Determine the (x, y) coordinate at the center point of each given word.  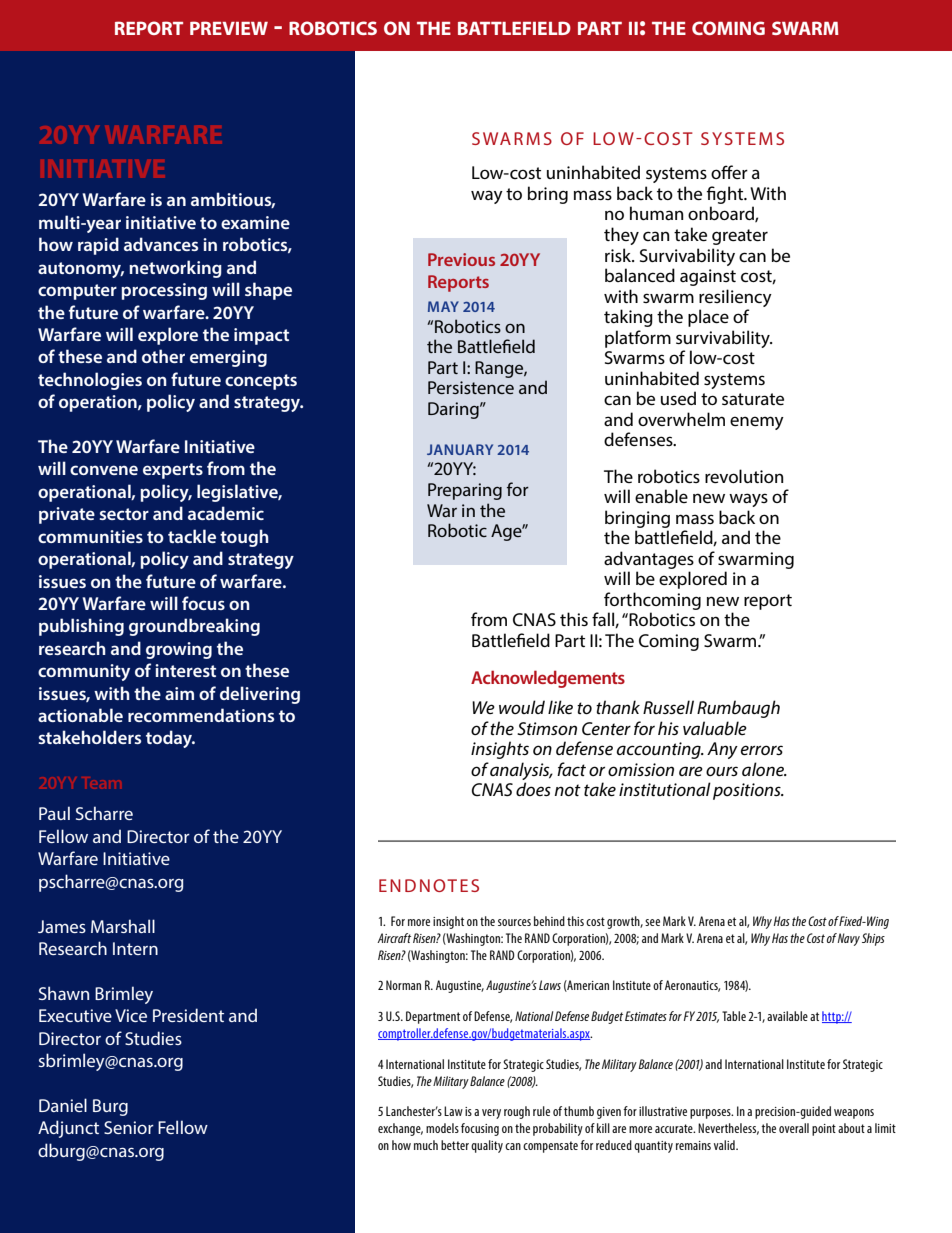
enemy (757, 423)
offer (729, 172)
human (656, 213)
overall (794, 1128)
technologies (90, 381)
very (491, 1114)
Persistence (471, 387)
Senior (129, 1127)
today (170, 739)
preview (229, 28)
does (533, 789)
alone (764, 769)
